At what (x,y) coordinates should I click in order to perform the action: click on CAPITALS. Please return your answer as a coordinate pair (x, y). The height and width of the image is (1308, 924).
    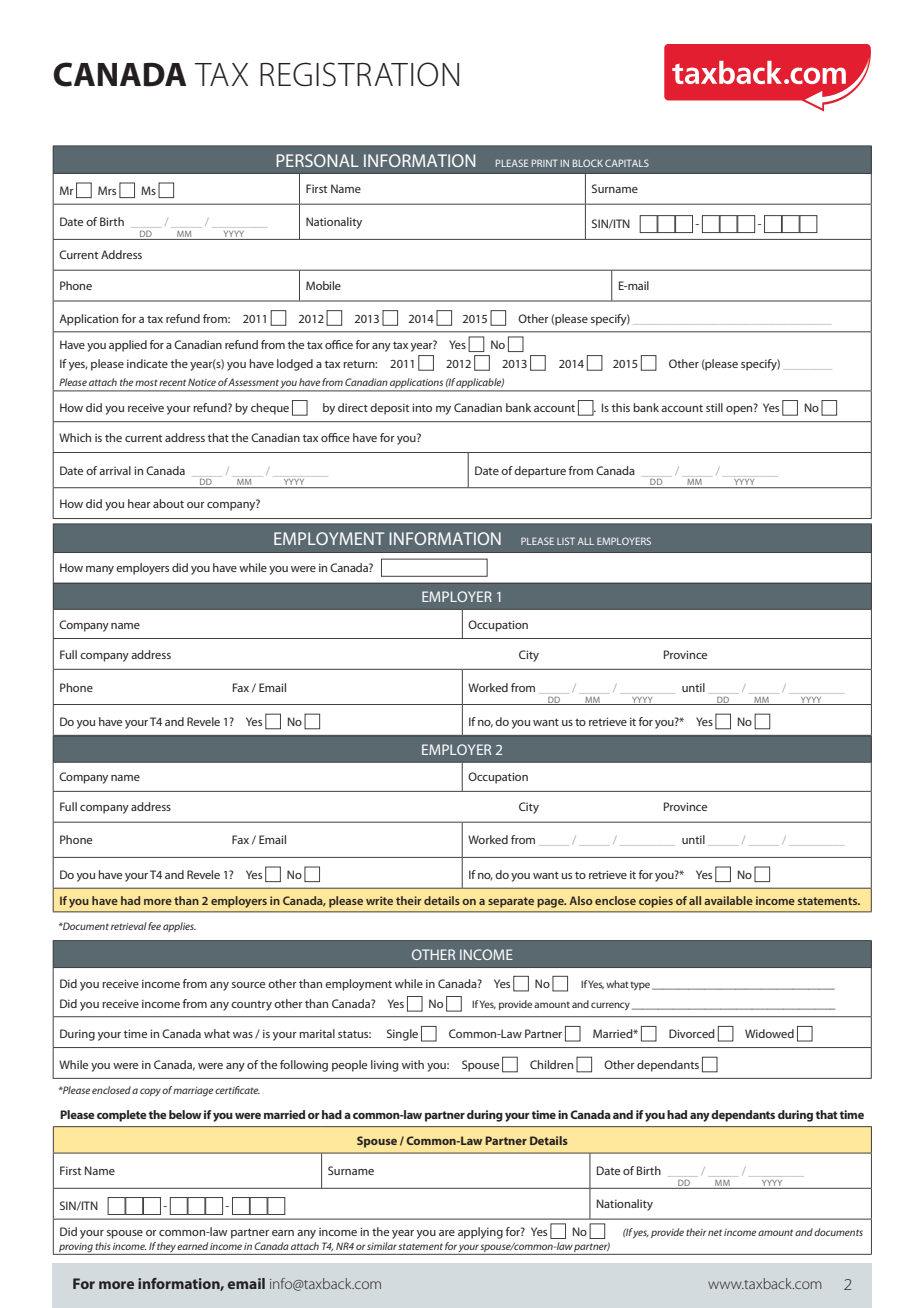
    Looking at the image, I should click on (627, 163).
